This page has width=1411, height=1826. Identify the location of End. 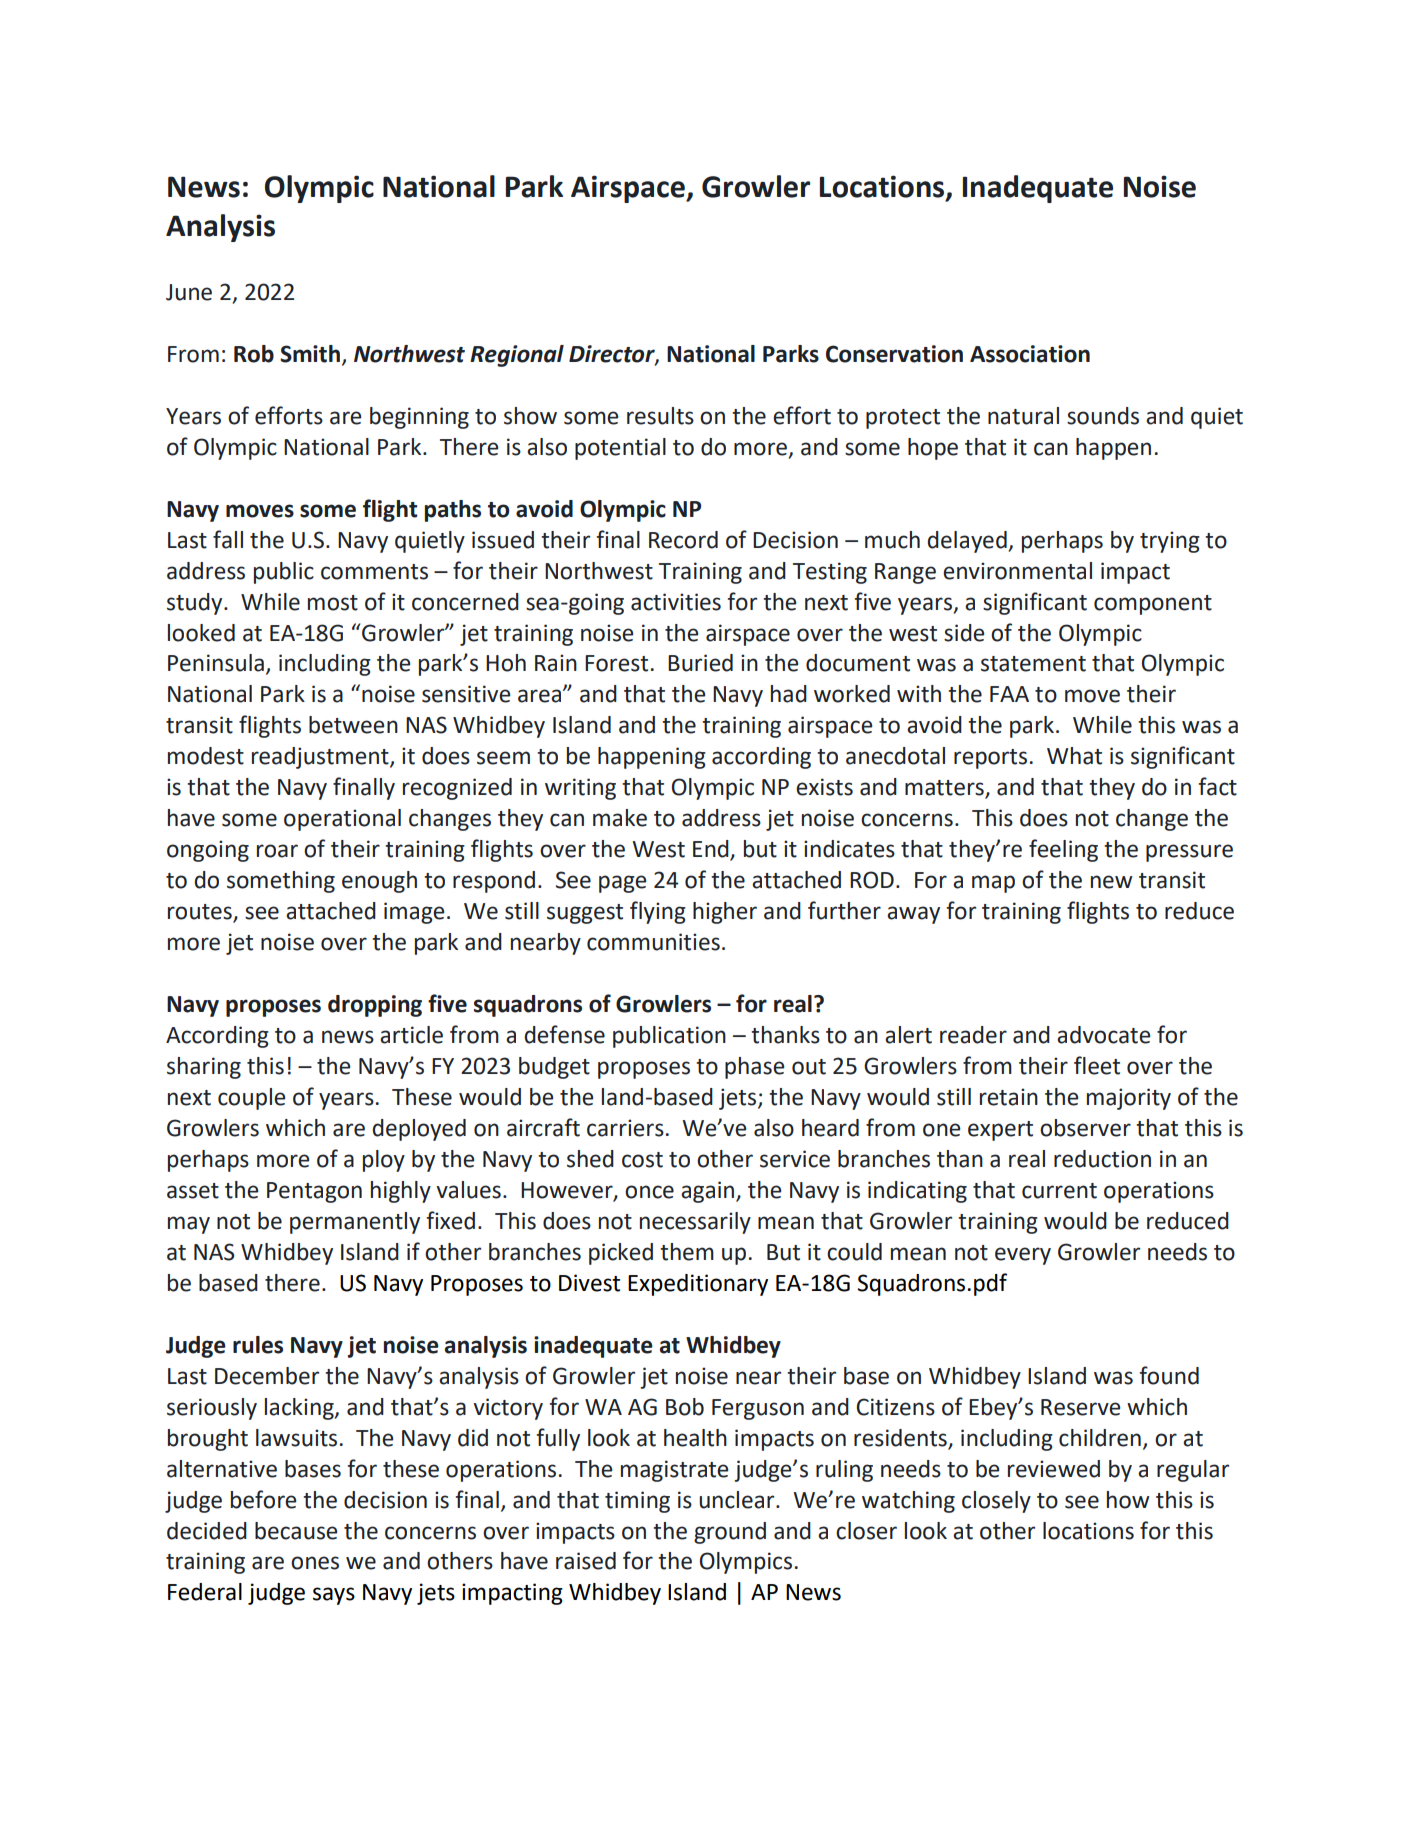
(712, 850).
